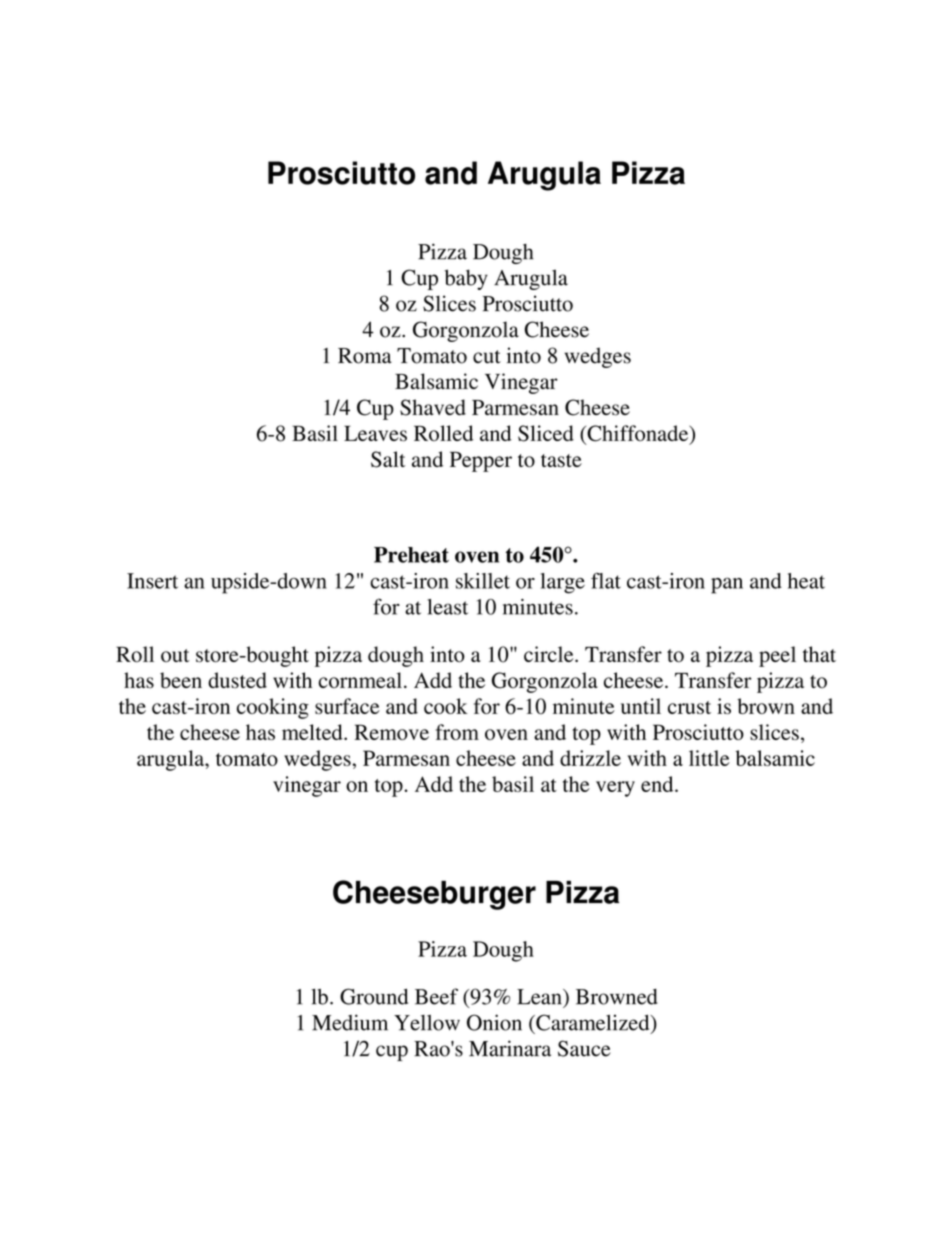  I want to click on pan, so click(727, 586).
